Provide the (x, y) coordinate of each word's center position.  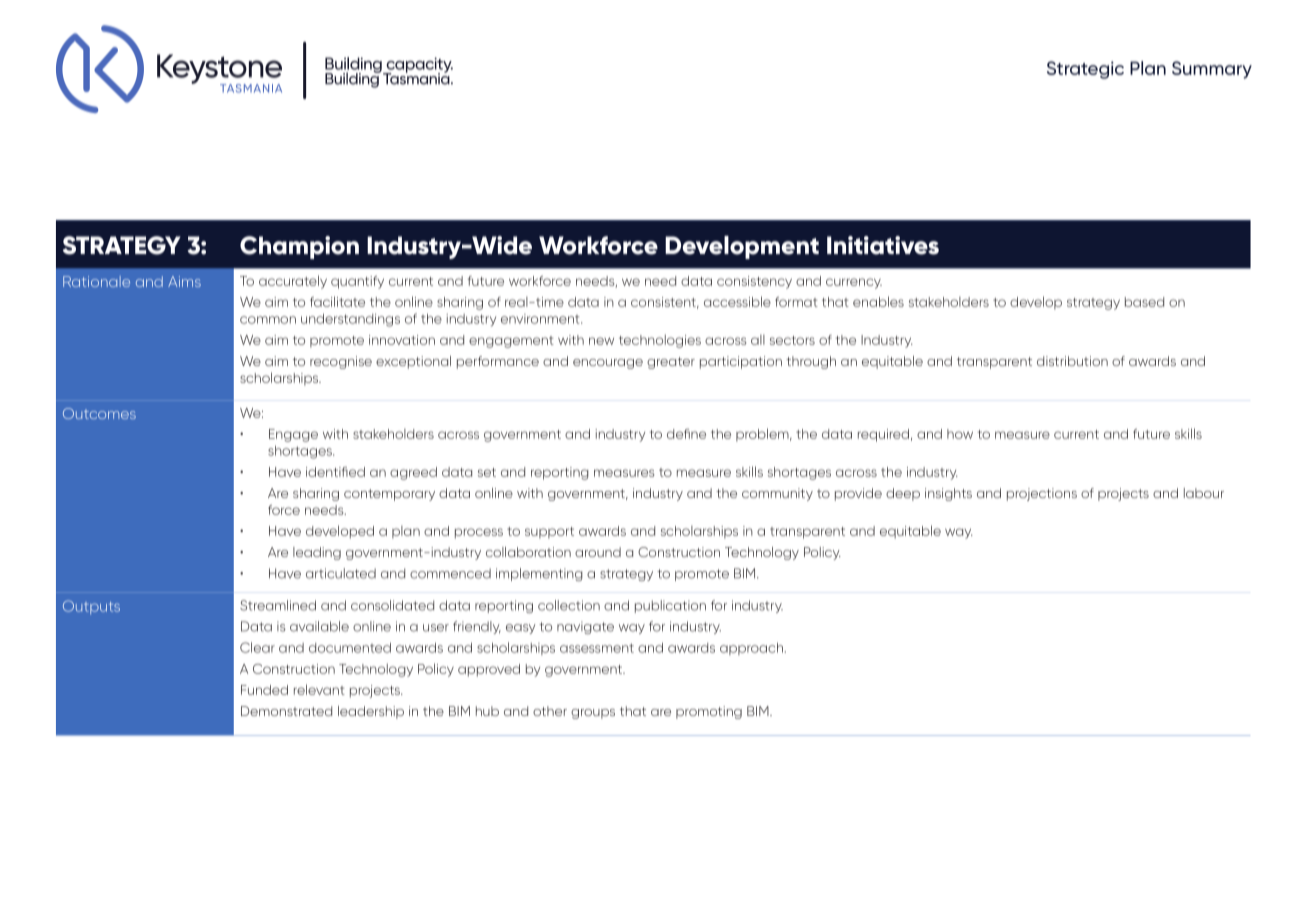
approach (753, 649)
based (1144, 302)
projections (1042, 494)
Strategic (1085, 70)
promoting (709, 712)
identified (335, 472)
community (777, 494)
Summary (1212, 70)
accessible (737, 301)
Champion (299, 247)
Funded (264, 690)
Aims (184, 281)
